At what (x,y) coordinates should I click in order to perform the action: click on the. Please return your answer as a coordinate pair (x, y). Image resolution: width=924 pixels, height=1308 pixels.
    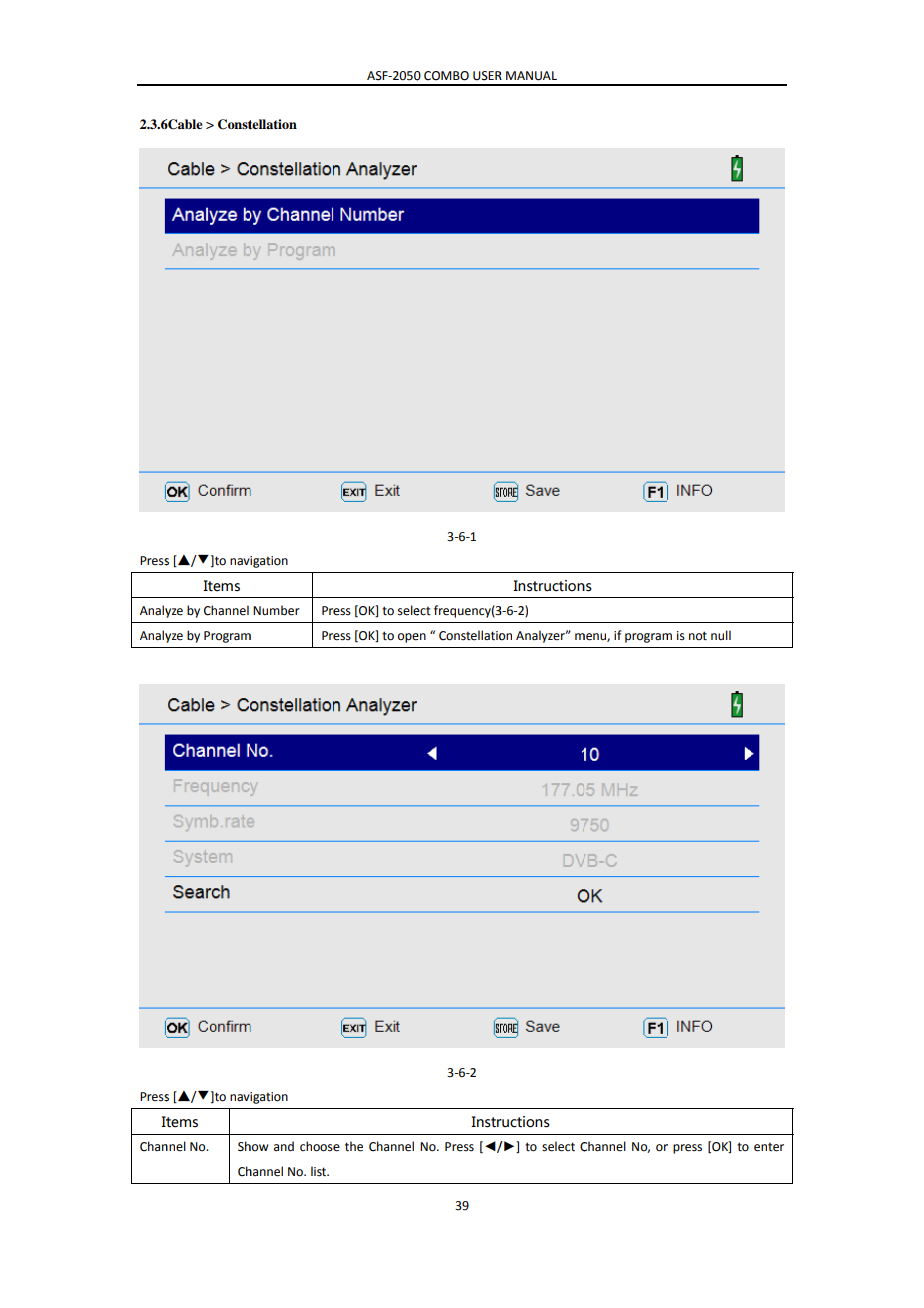
    Looking at the image, I should click on (354, 1146).
